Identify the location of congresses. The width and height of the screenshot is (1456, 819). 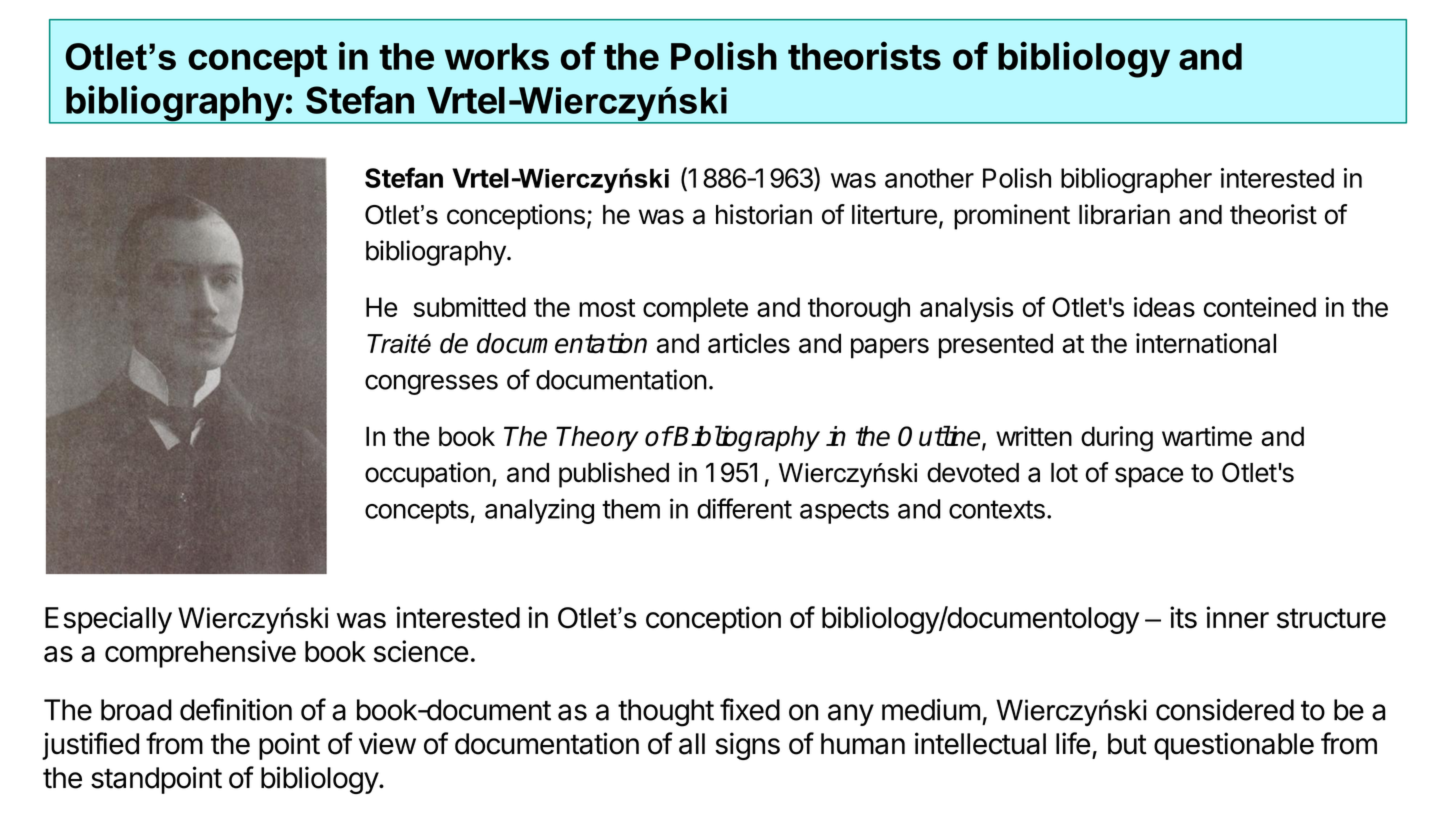
(431, 384).
